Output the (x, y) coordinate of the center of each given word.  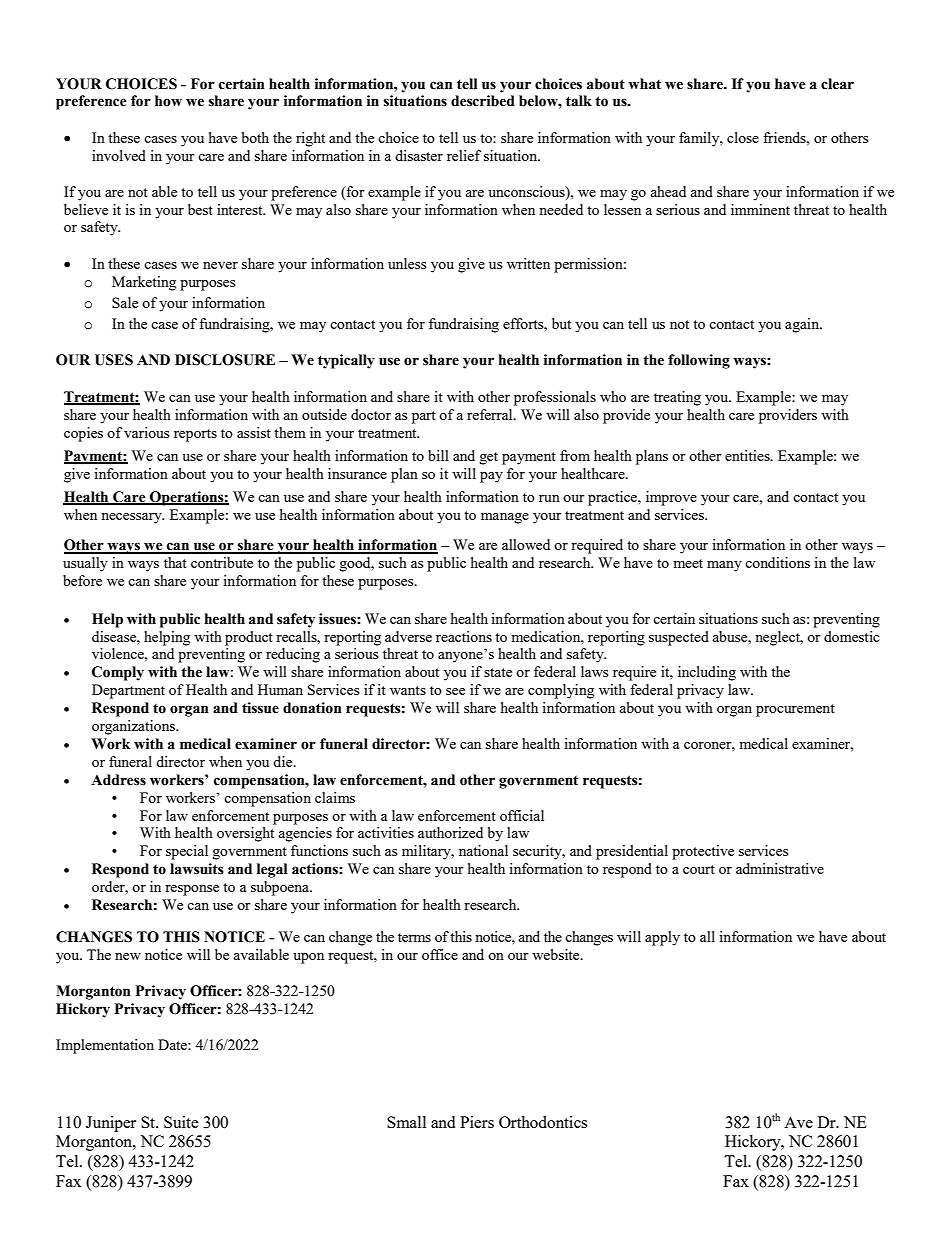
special (187, 852)
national (483, 850)
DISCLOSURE (225, 360)
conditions (777, 562)
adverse (408, 636)
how (168, 101)
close (743, 137)
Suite (181, 1122)
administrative (780, 868)
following (699, 361)
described (483, 101)
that (175, 562)
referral (491, 414)
